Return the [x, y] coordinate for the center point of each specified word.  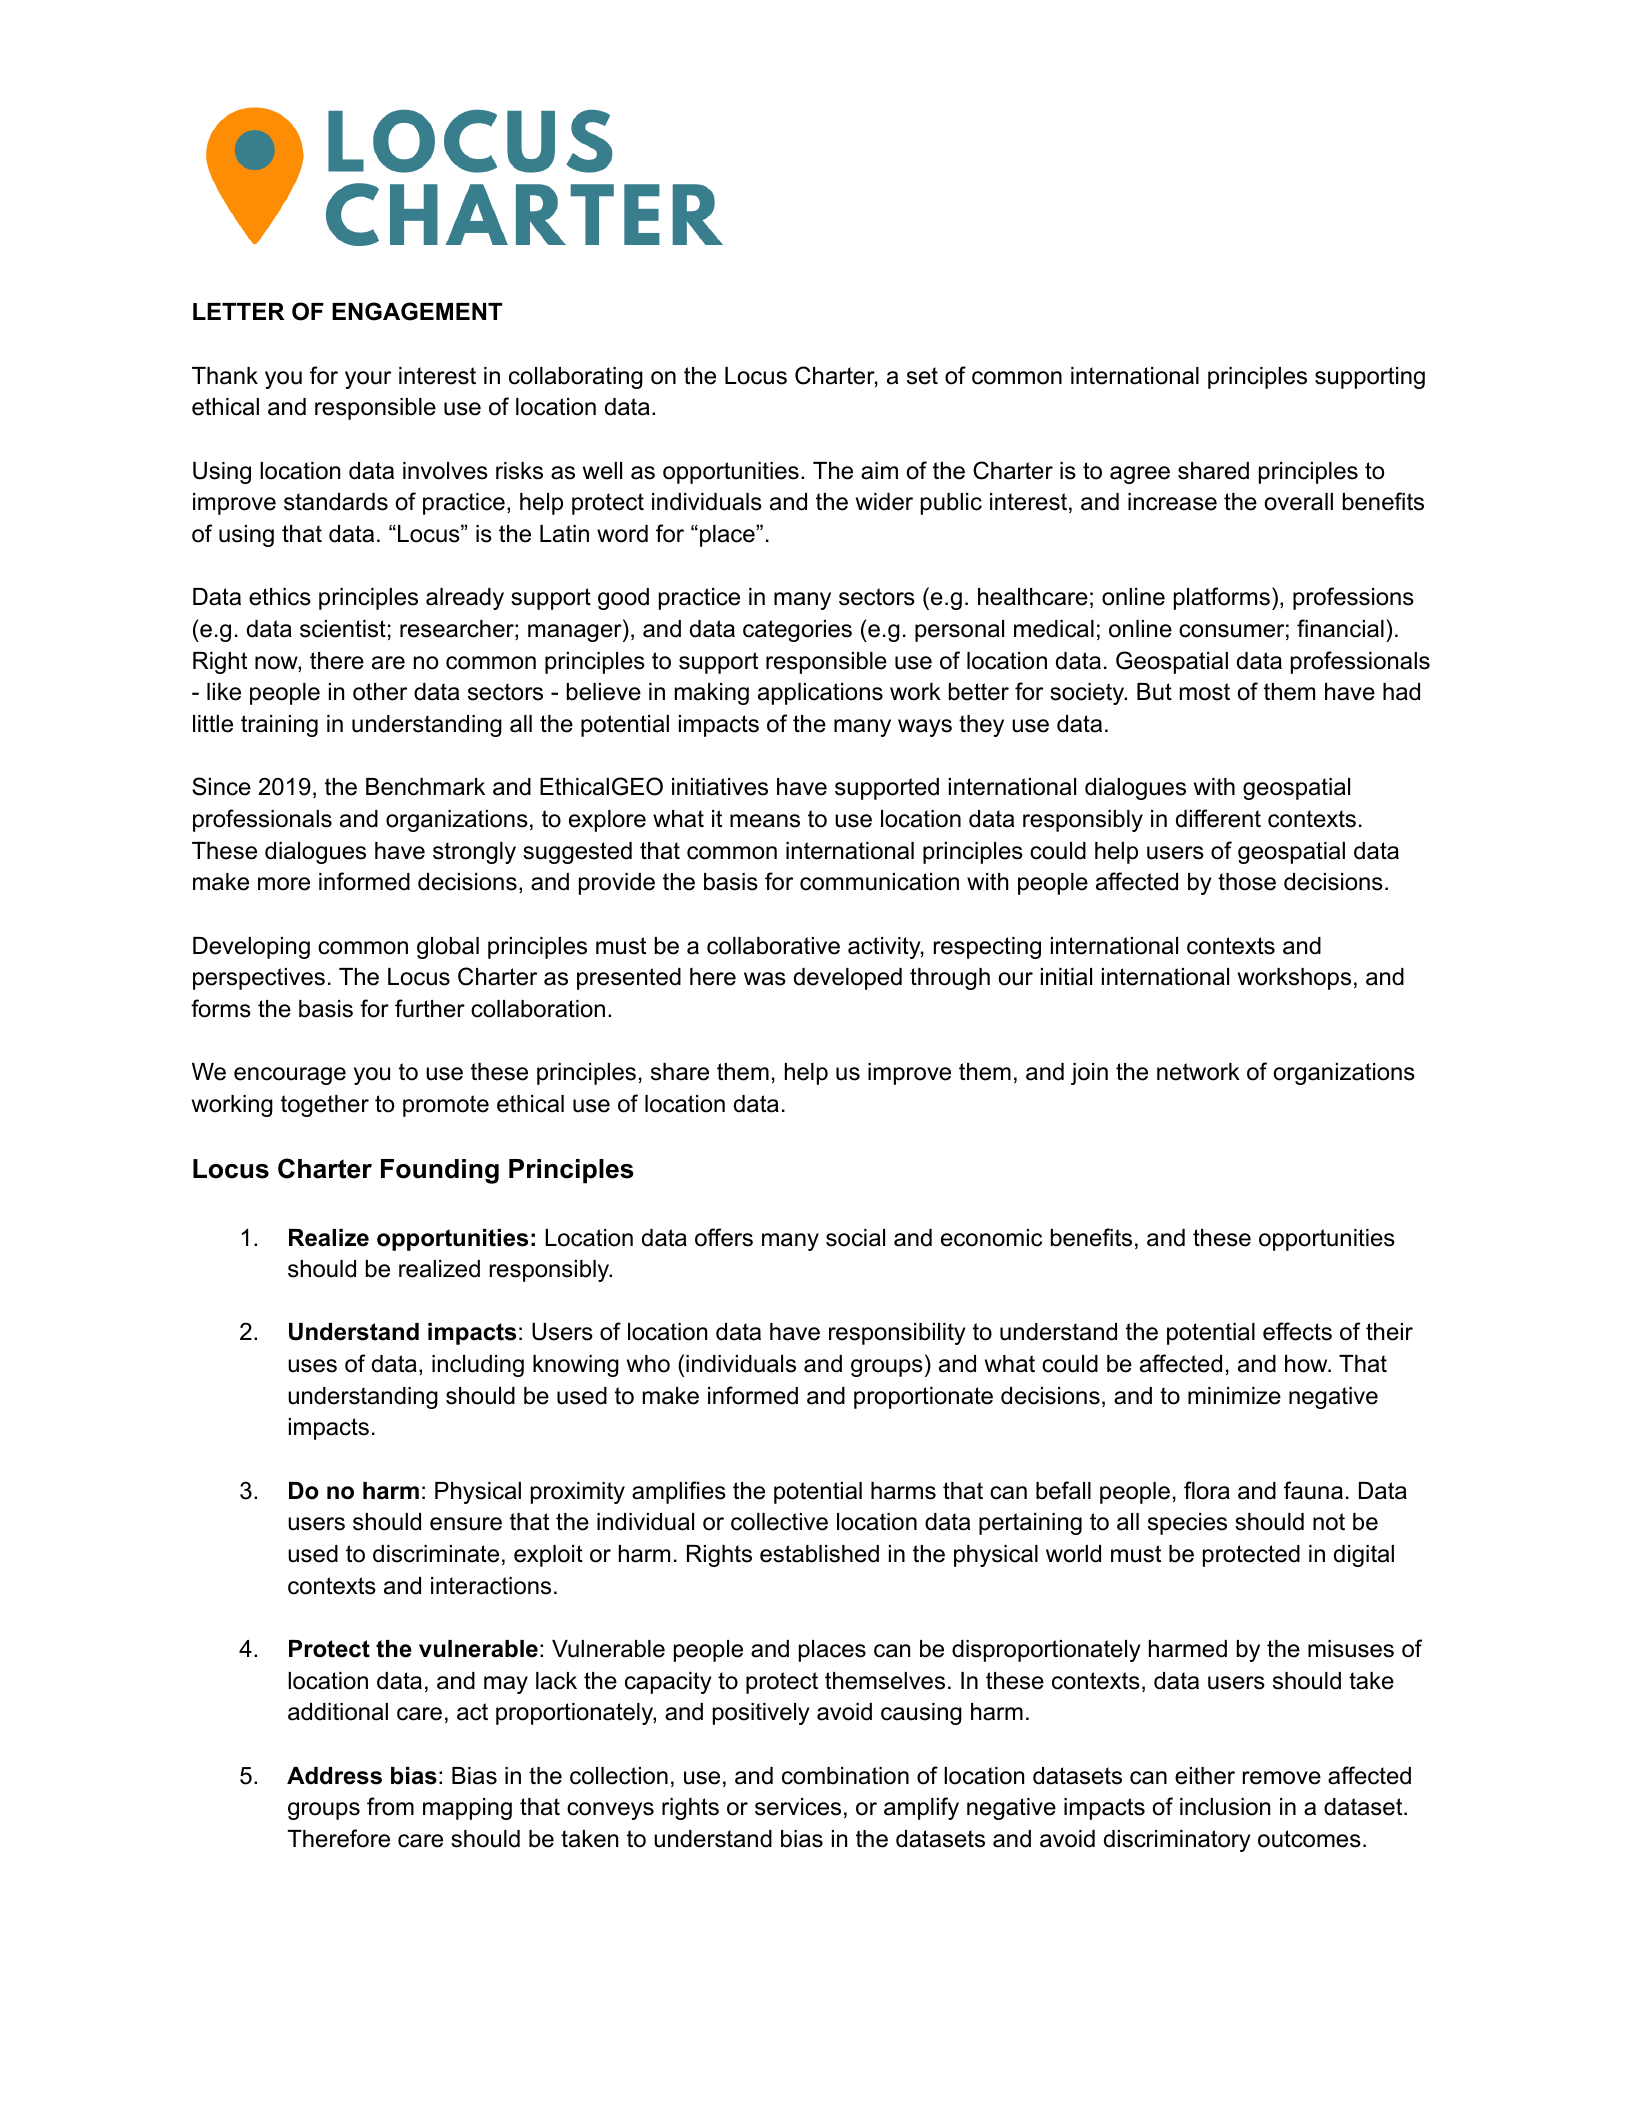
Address [334, 1776]
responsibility [897, 1334]
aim [879, 471]
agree [1140, 475]
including [478, 1366]
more [284, 884]
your [368, 380]
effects [1297, 1331]
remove [1282, 1778]
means [765, 821]
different [1218, 818]
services [798, 1807]
